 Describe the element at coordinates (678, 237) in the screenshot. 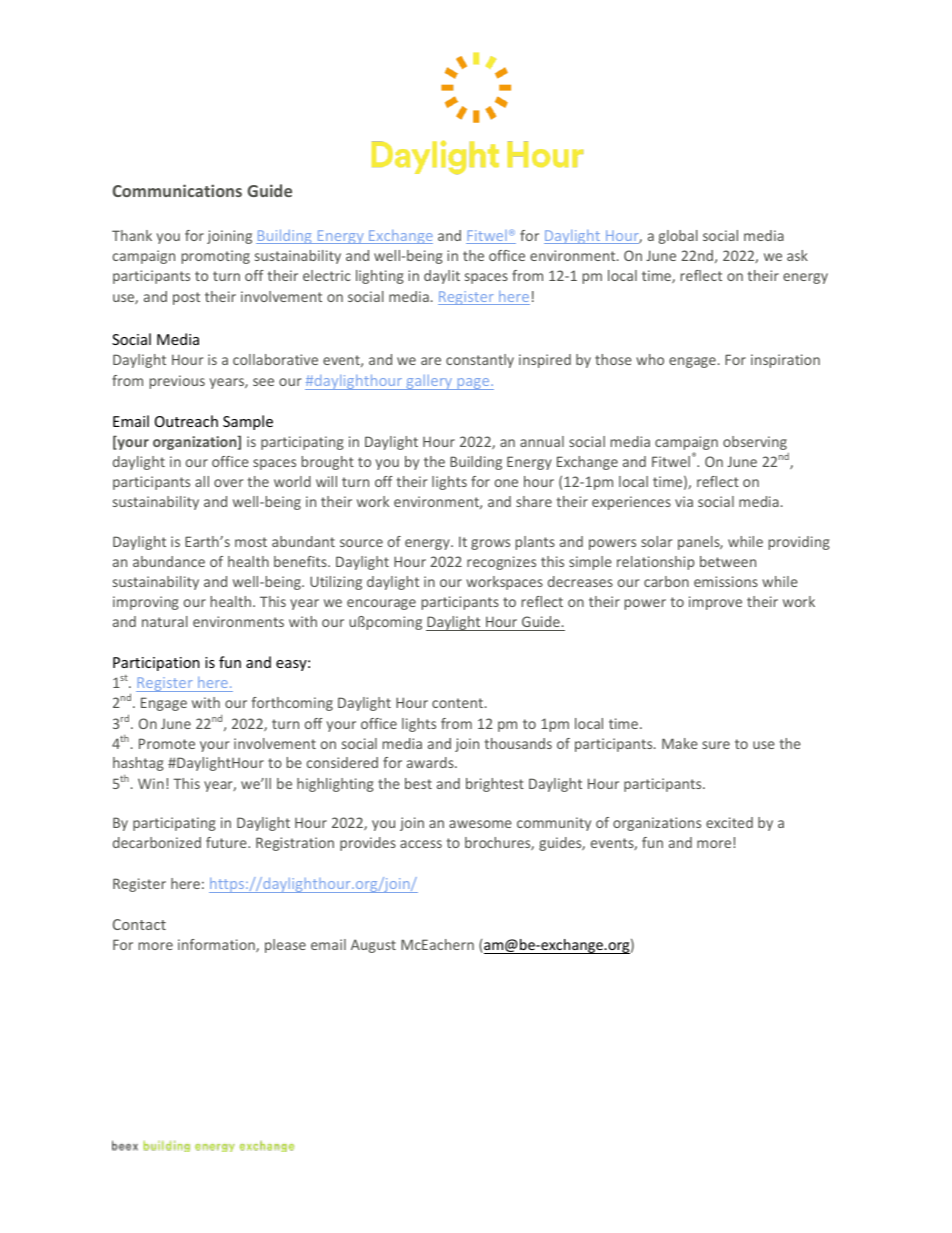

I see `global` at that location.
